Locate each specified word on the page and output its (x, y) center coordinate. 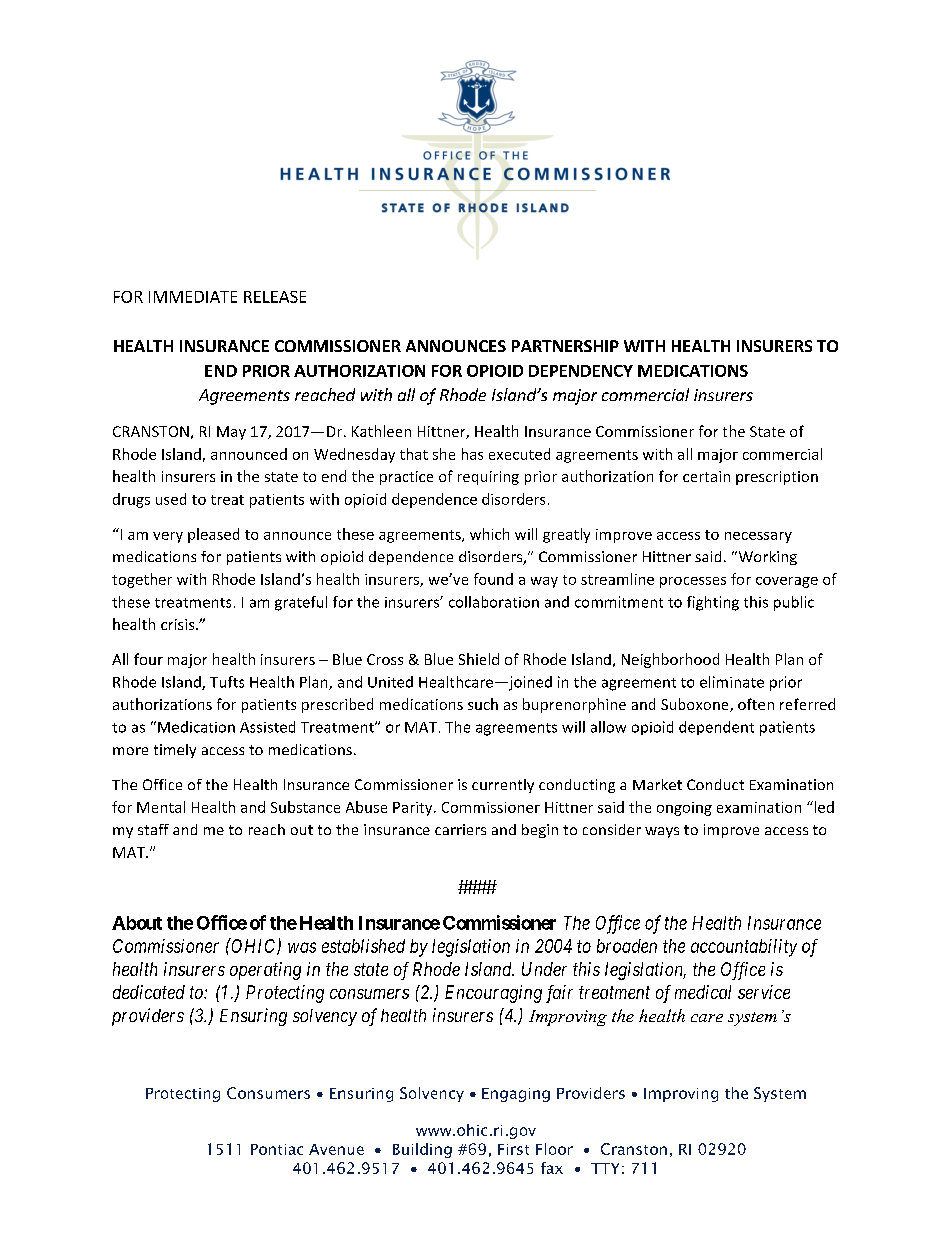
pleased (213, 535)
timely (175, 751)
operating (265, 971)
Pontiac (277, 1149)
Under (544, 969)
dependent (716, 728)
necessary (758, 537)
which (489, 534)
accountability (744, 948)
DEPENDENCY (581, 371)
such (483, 704)
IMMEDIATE (193, 297)
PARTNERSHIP (565, 346)
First (513, 1149)
